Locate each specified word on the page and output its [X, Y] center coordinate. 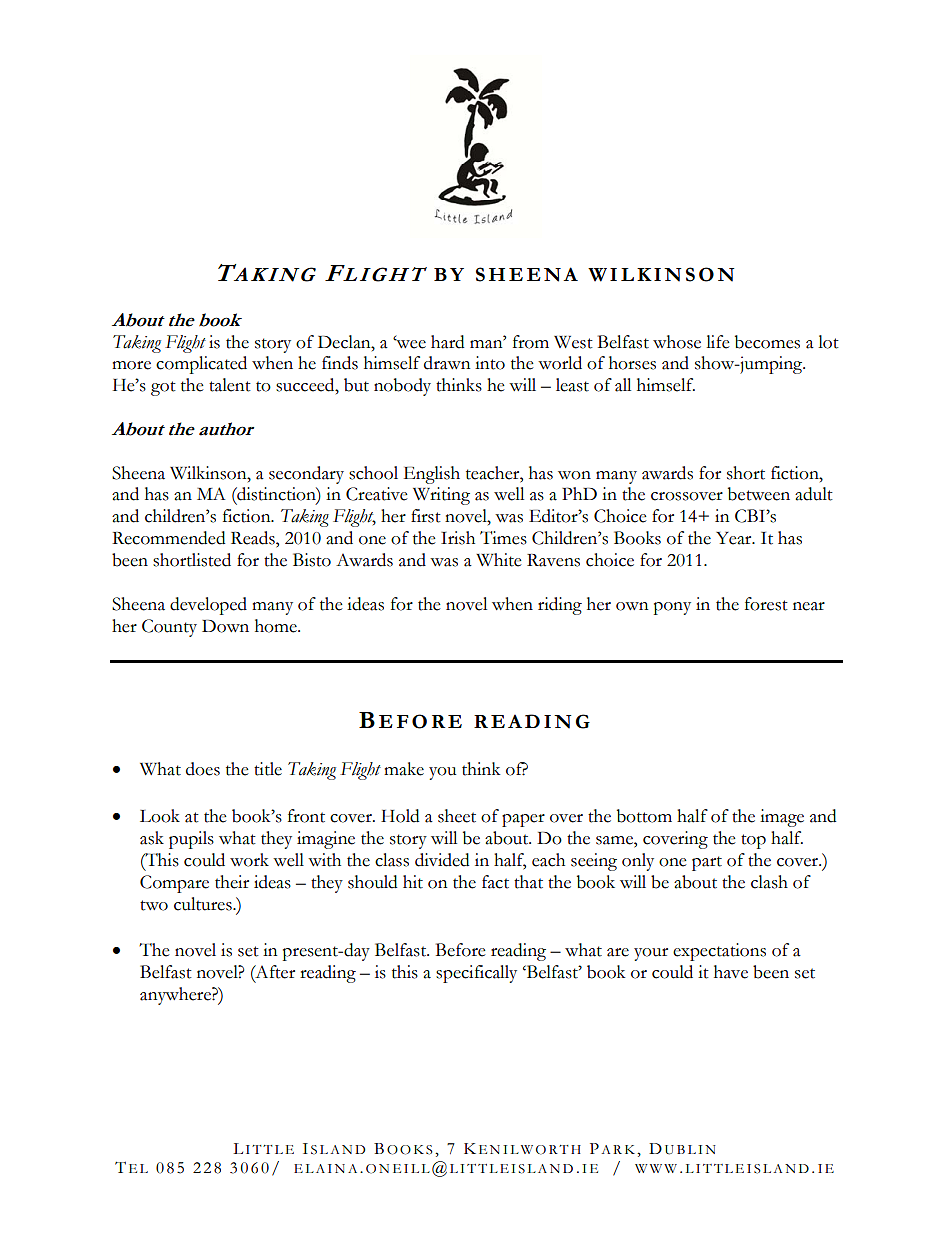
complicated [201, 365]
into [490, 363]
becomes [767, 342]
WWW [656, 1168]
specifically [476, 974]
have [731, 972]
